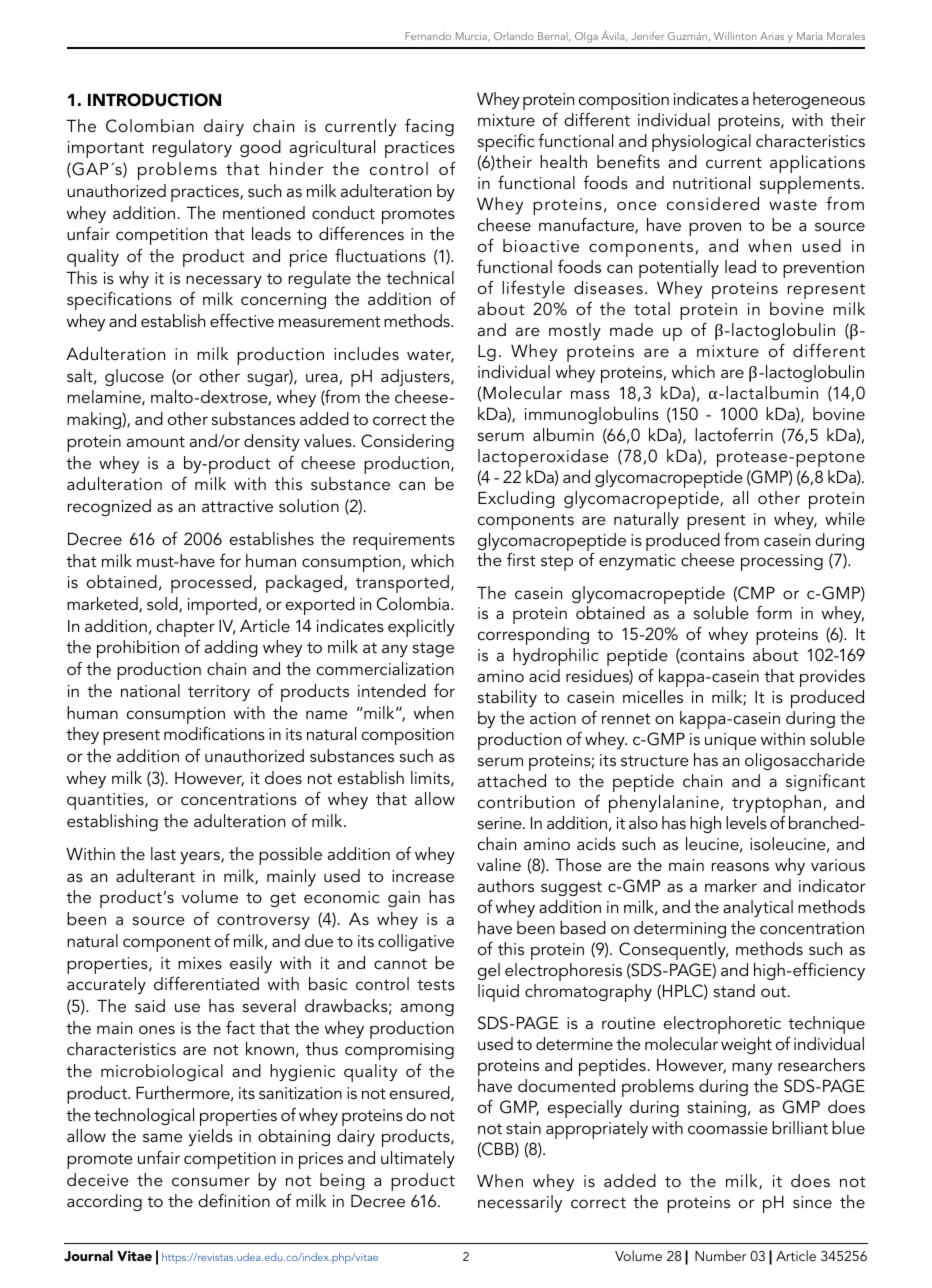 Image resolution: width=932 pixels, height=1288 pixels. I want to click on consumer, so click(211, 1181).
